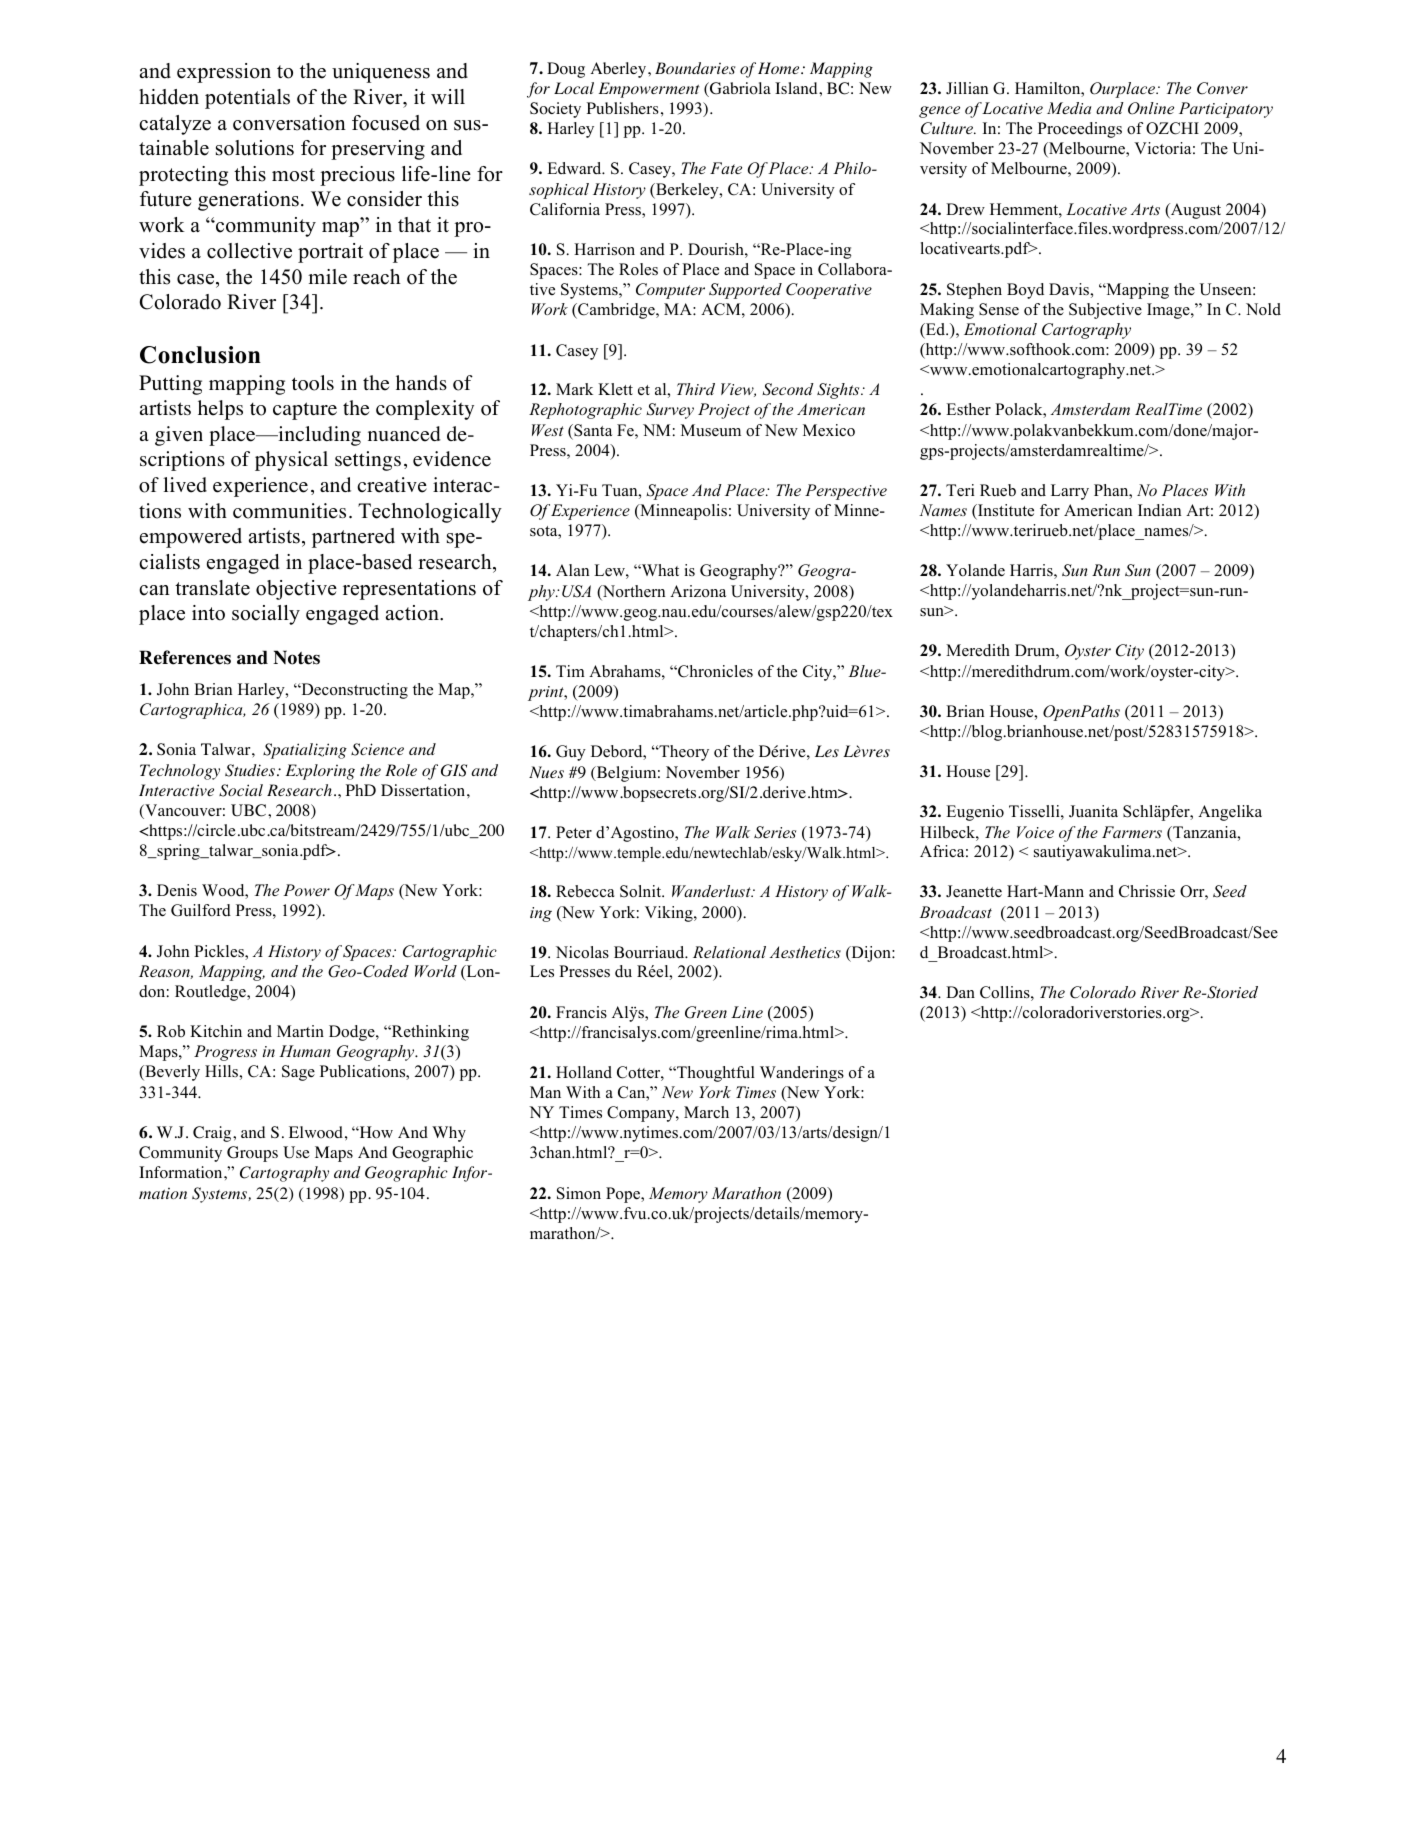 The image size is (1426, 1845). Describe the element at coordinates (1070, 492) in the screenshot. I see `Larry` at that location.
